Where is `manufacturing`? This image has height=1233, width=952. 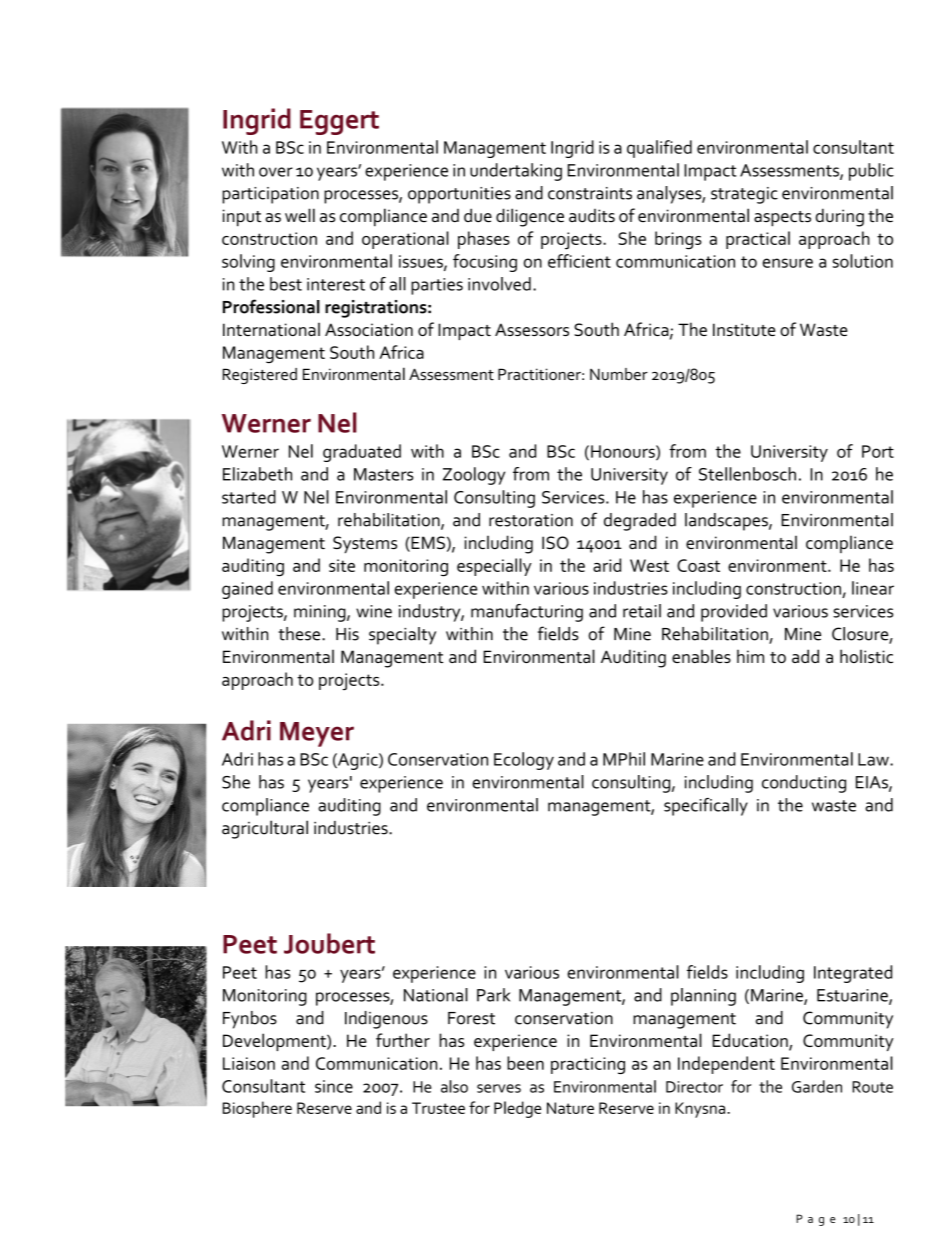 manufacturing is located at coordinates (527, 613).
